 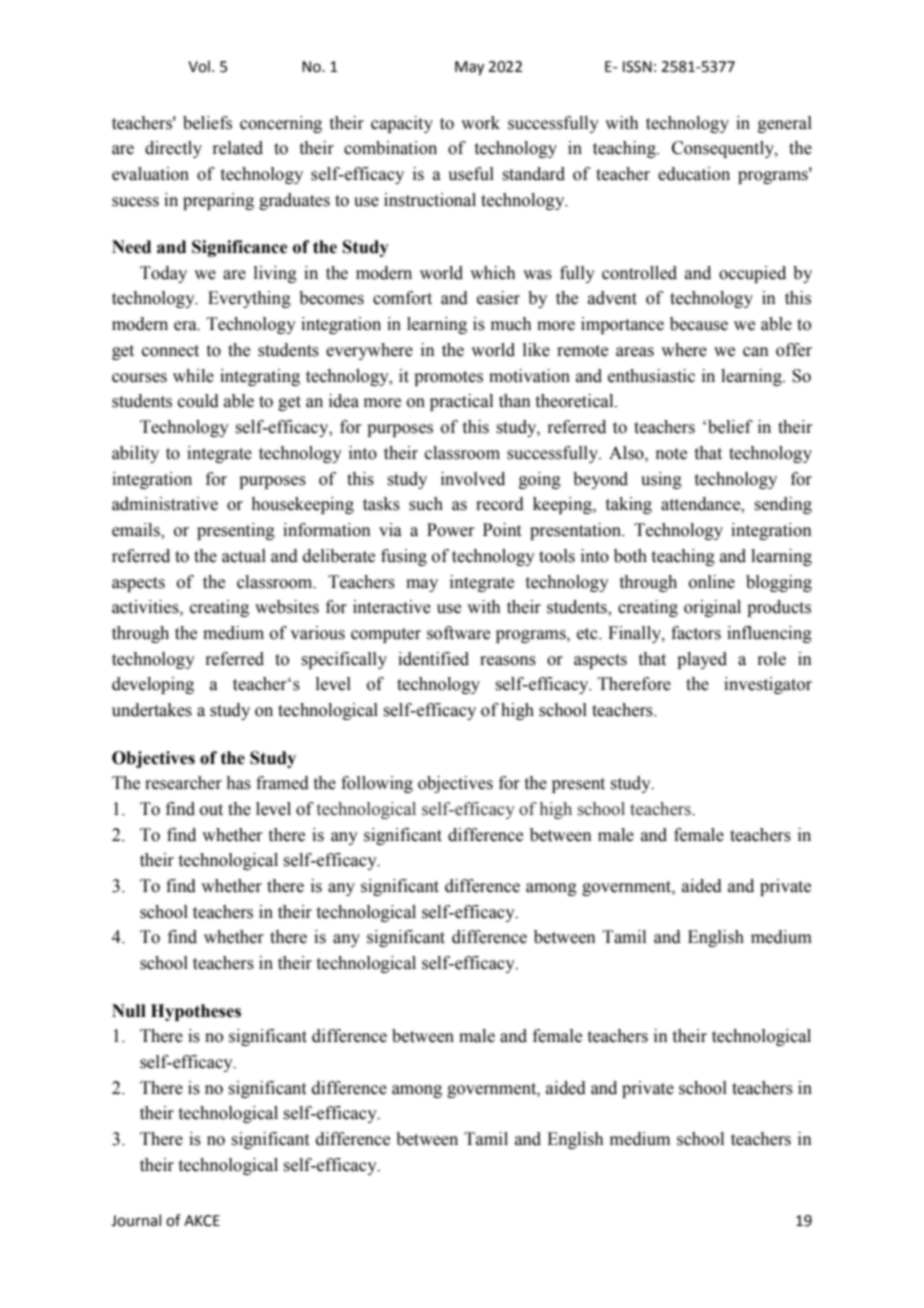 I want to click on developing, so click(x=153, y=685).
